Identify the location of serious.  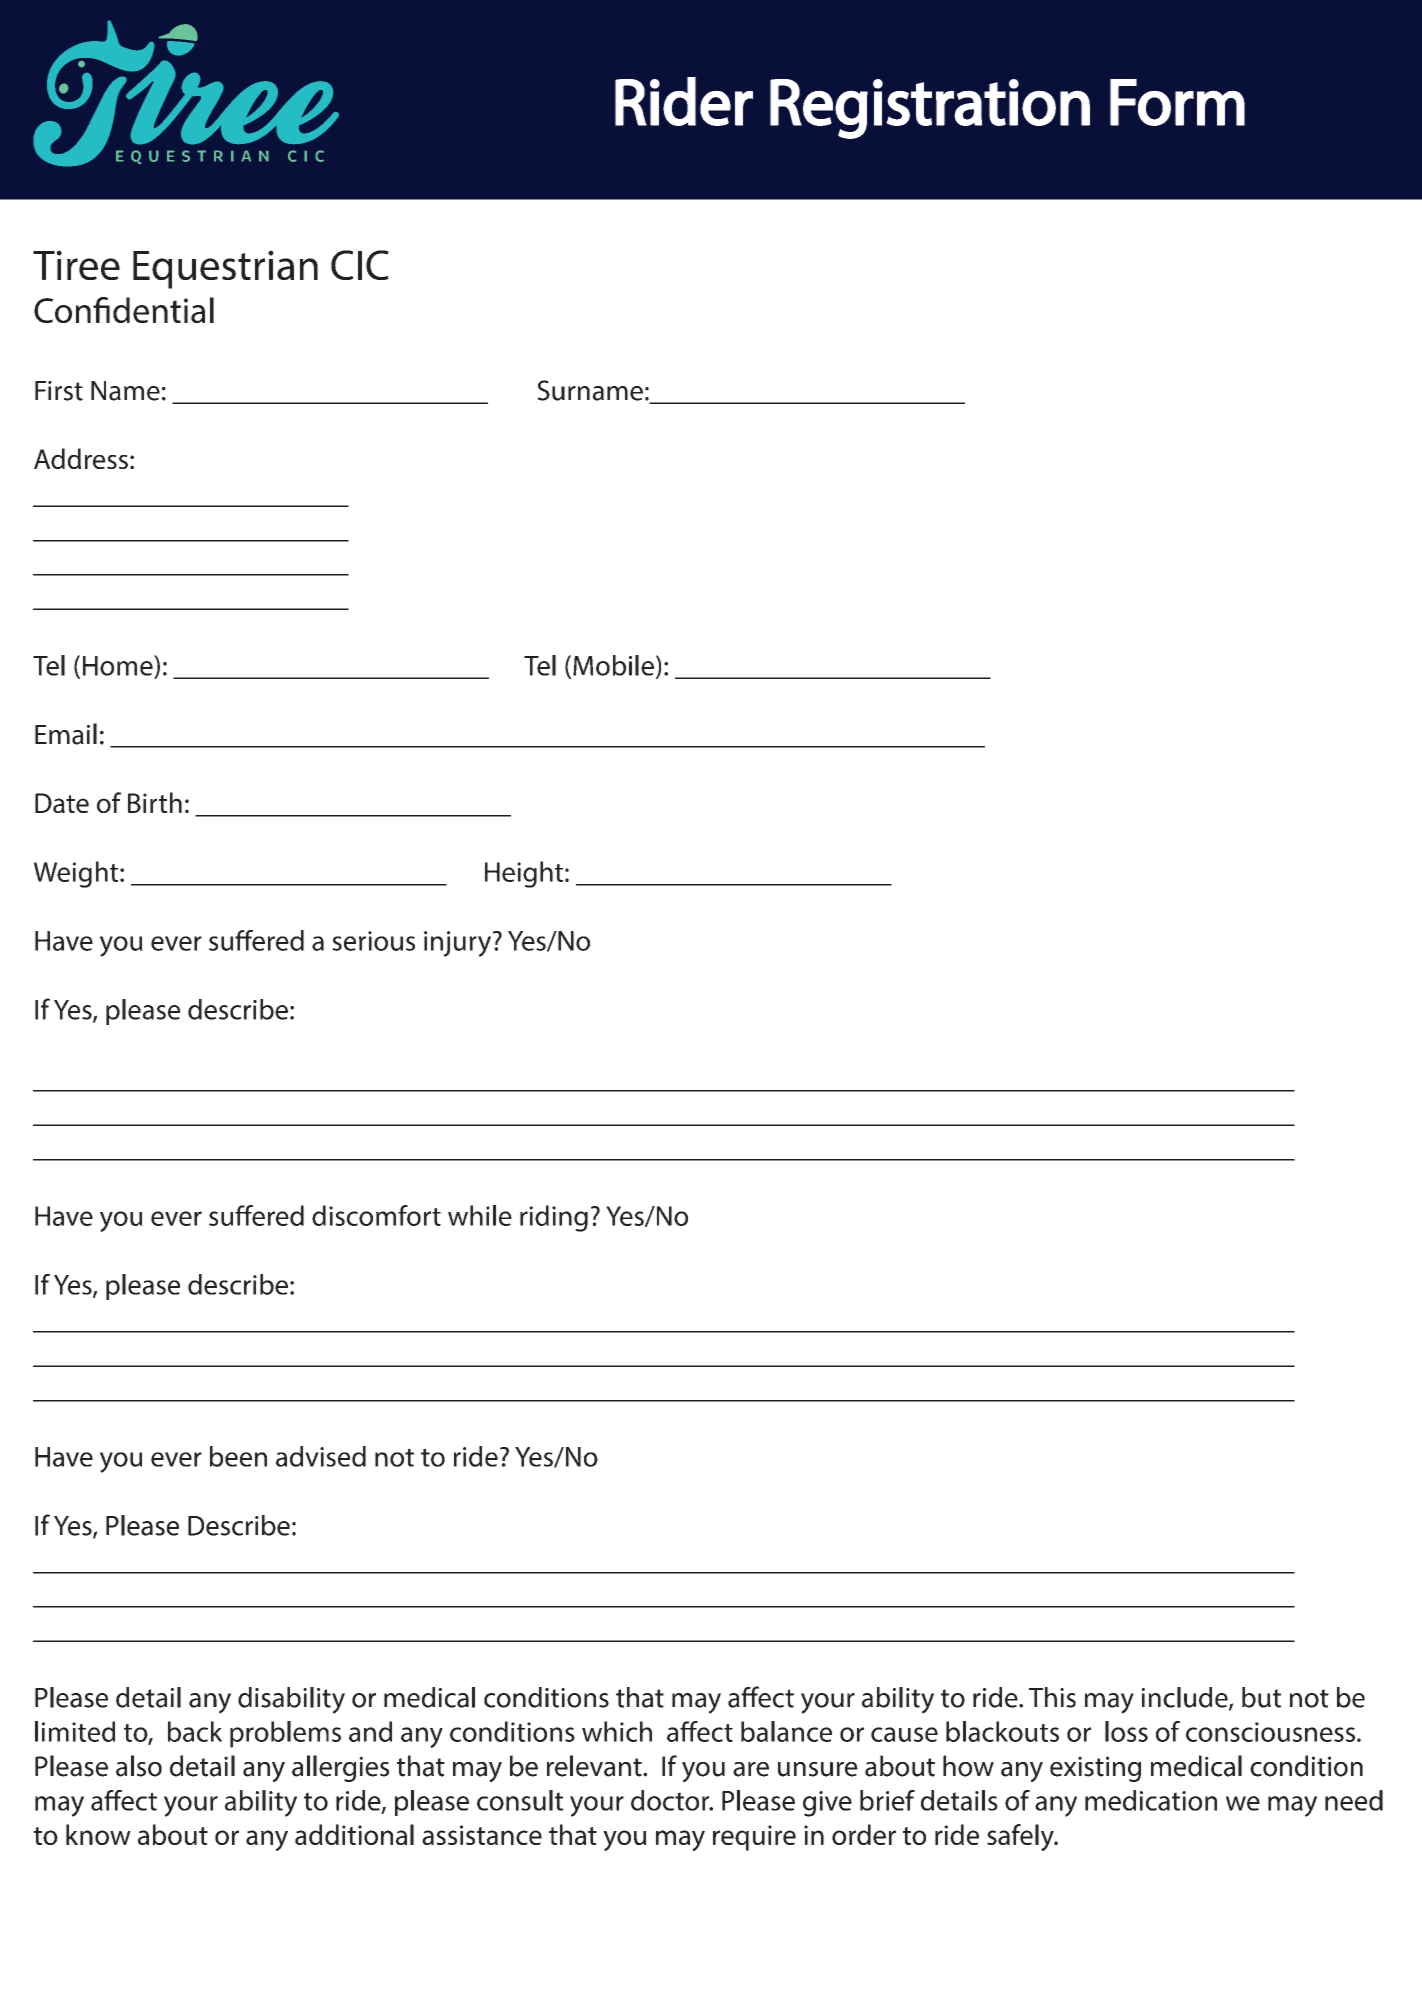
(373, 941).
